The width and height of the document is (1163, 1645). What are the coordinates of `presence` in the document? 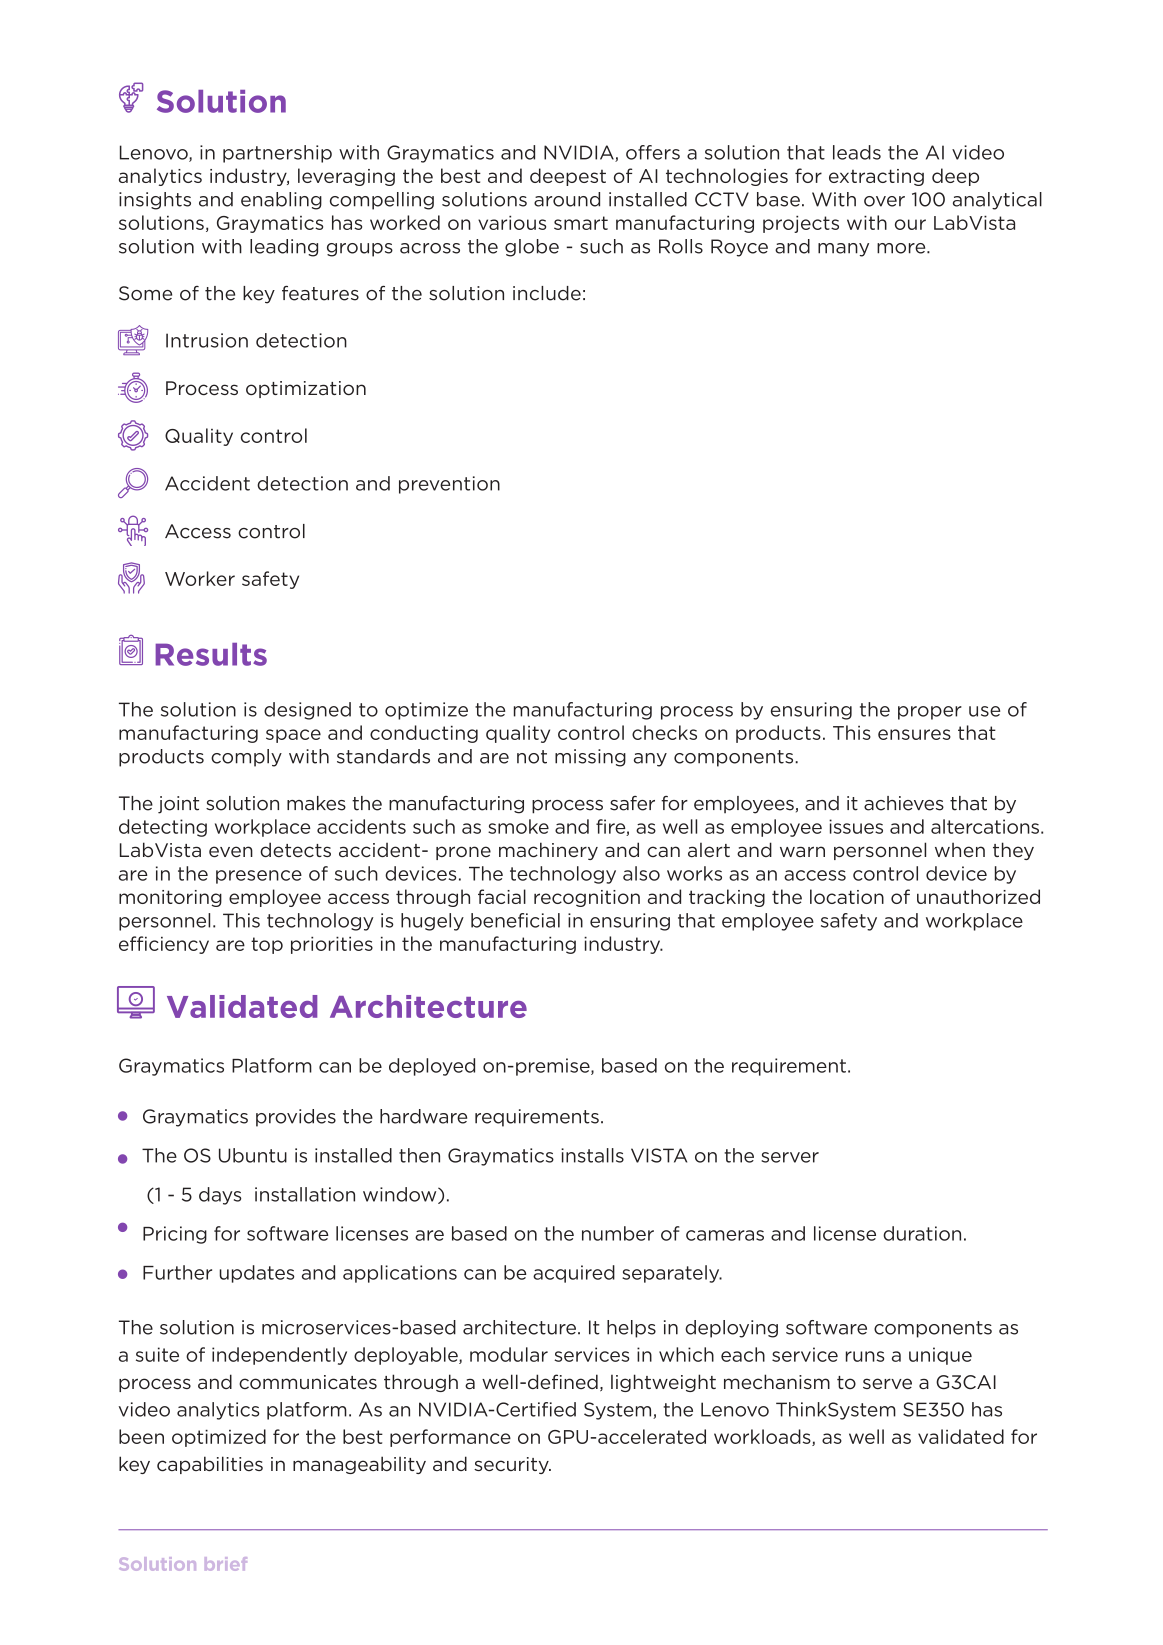 It's located at (259, 877).
